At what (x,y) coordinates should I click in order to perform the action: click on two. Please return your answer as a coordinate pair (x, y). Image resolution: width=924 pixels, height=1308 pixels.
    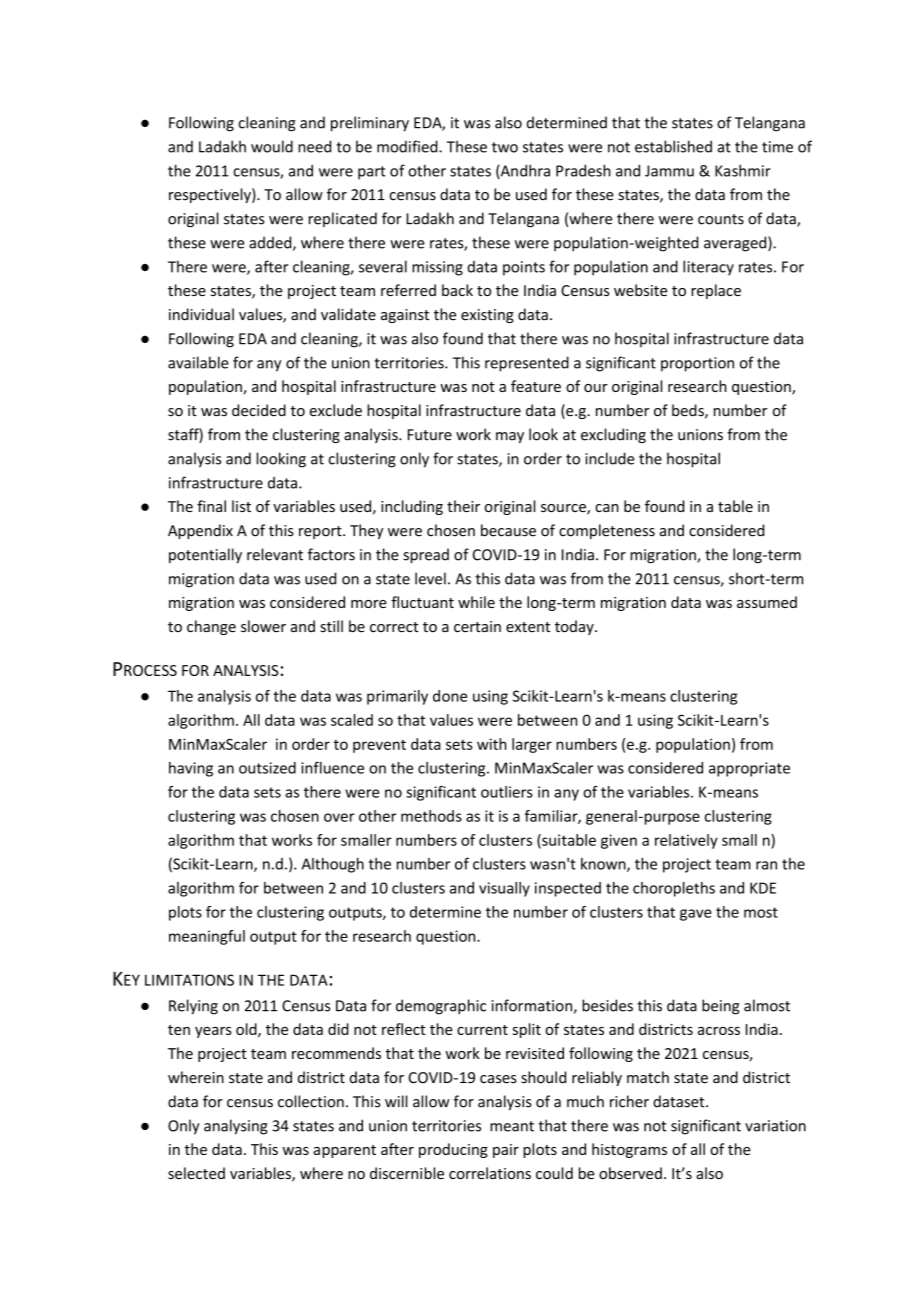
    Looking at the image, I should click on (505, 147).
